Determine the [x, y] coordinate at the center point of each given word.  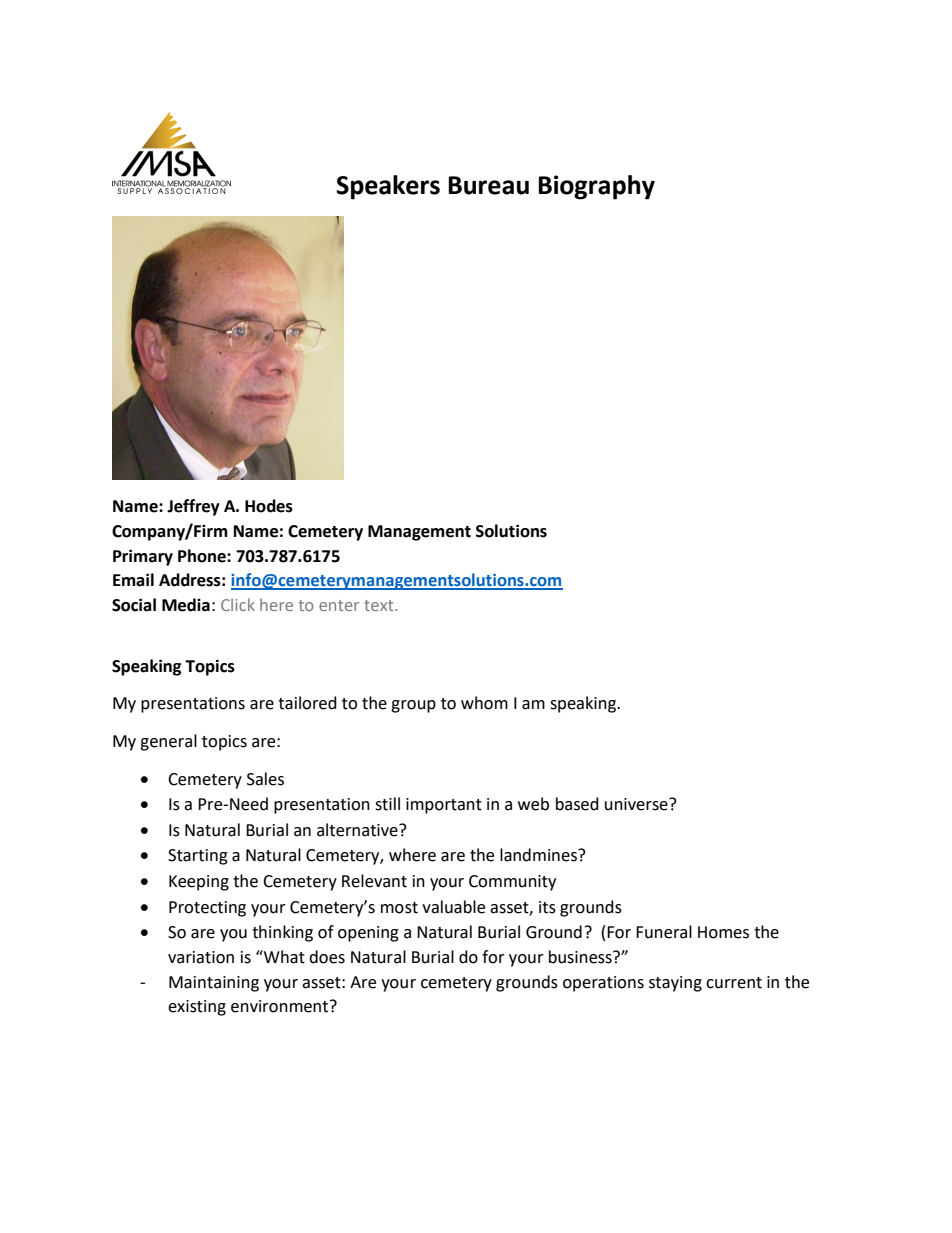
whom [484, 703]
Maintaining [214, 984]
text [380, 605]
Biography [596, 187]
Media [186, 605]
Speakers [388, 187]
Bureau [488, 185]
